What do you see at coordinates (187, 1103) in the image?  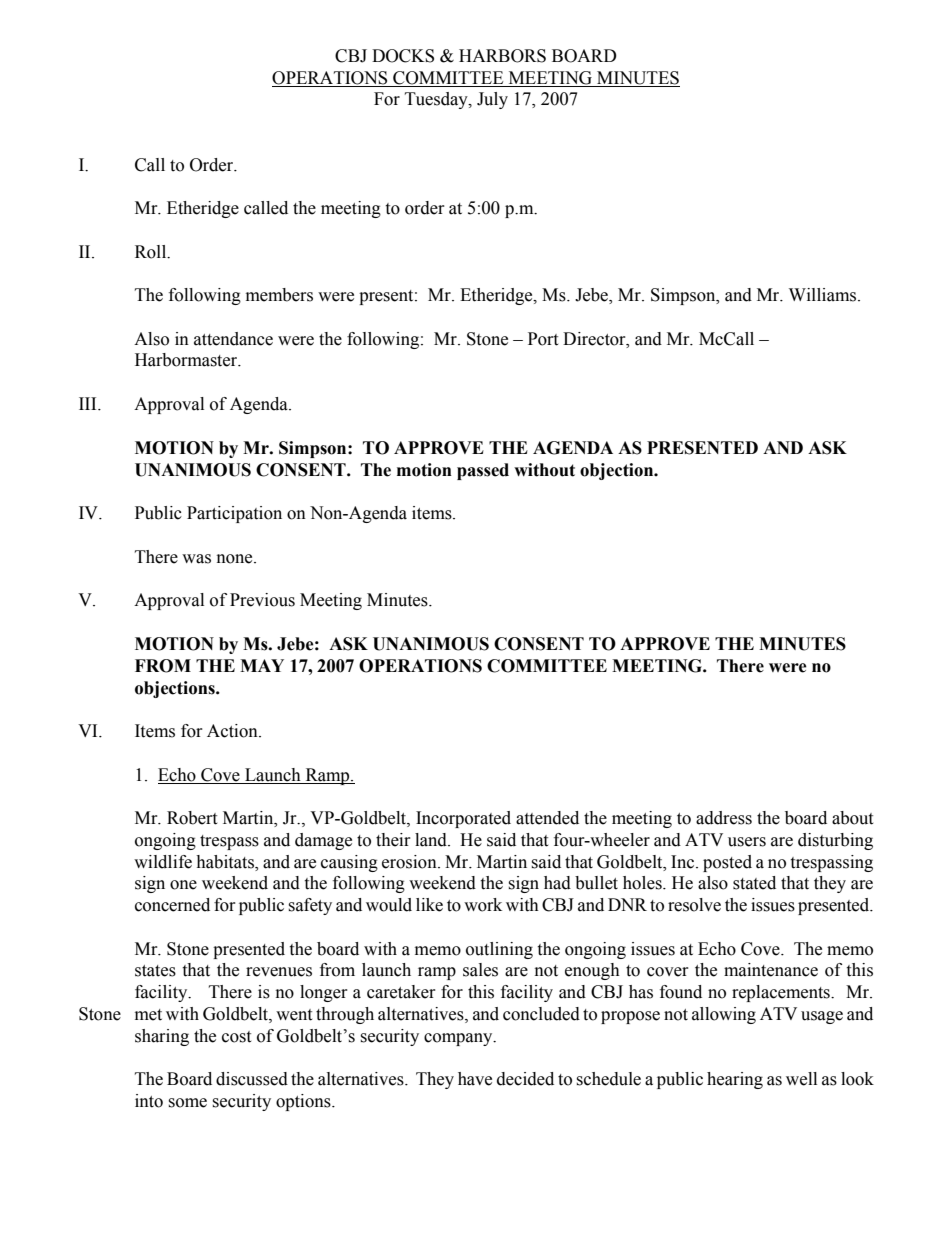 I see `some` at bounding box center [187, 1103].
